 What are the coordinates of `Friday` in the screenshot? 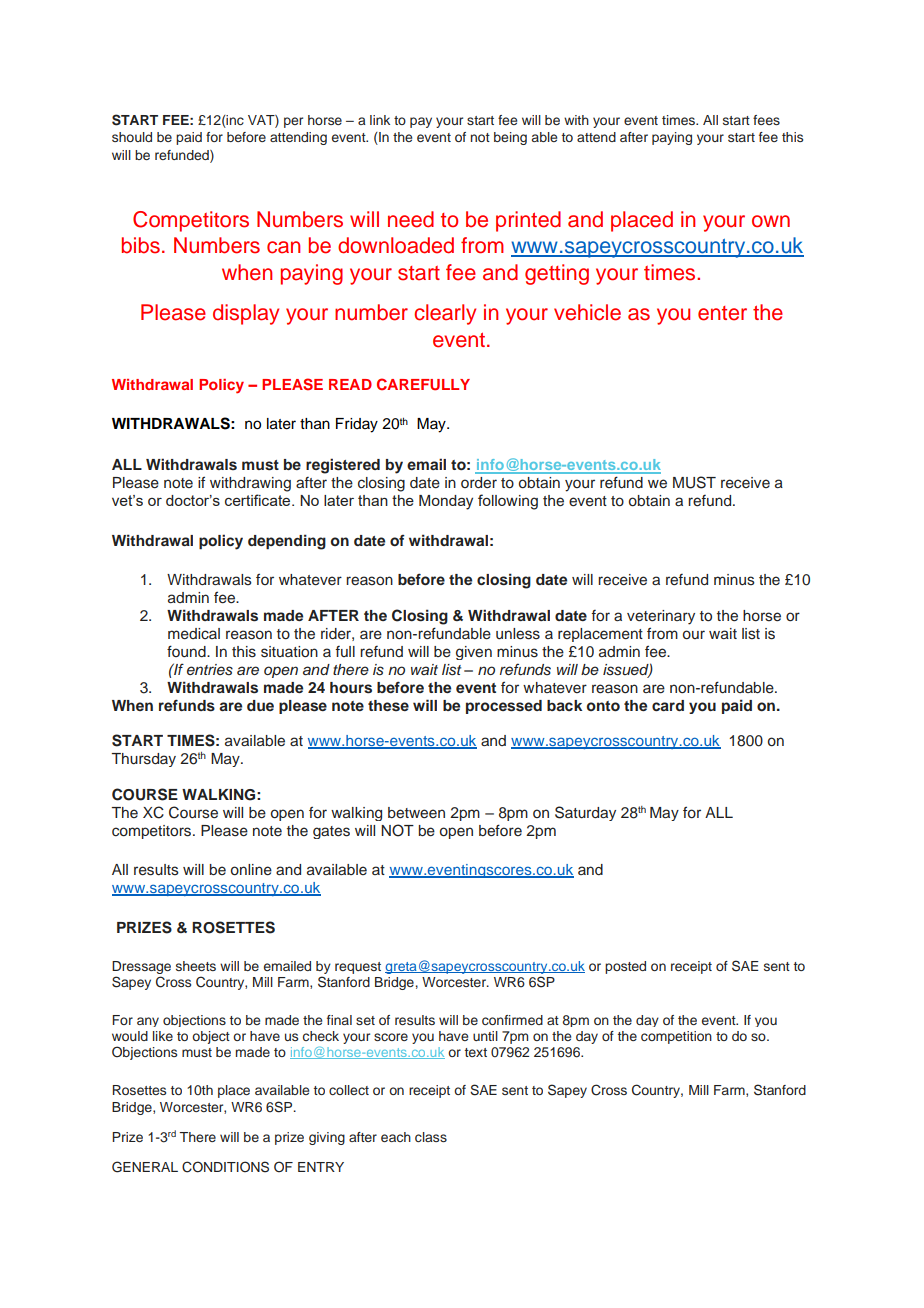 It's located at (357, 425).
